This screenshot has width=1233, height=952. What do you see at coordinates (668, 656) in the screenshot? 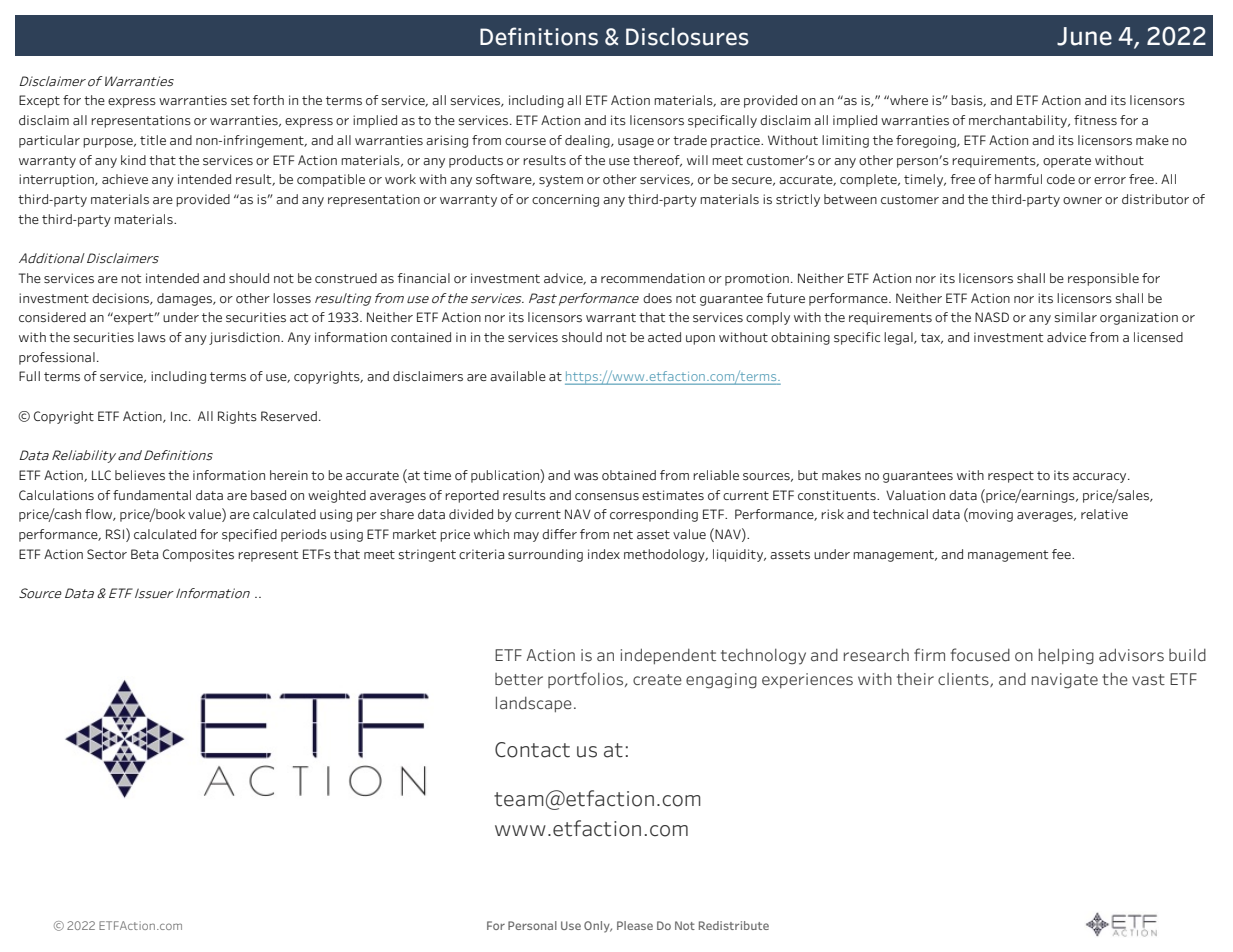
I see `independent` at bounding box center [668, 656].
